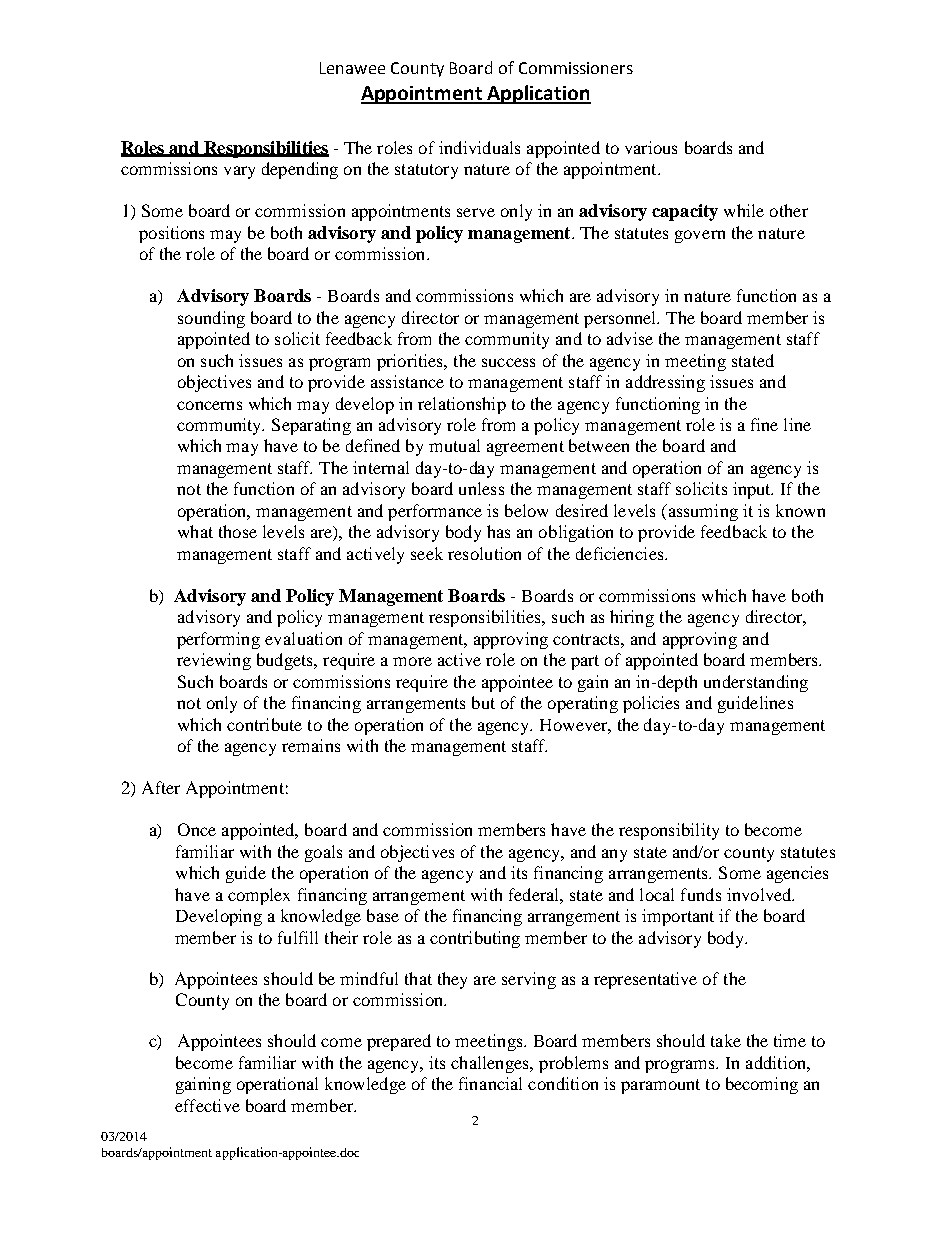 The image size is (952, 1233). What do you see at coordinates (669, 831) in the screenshot?
I see `responsibility` at bounding box center [669, 831].
